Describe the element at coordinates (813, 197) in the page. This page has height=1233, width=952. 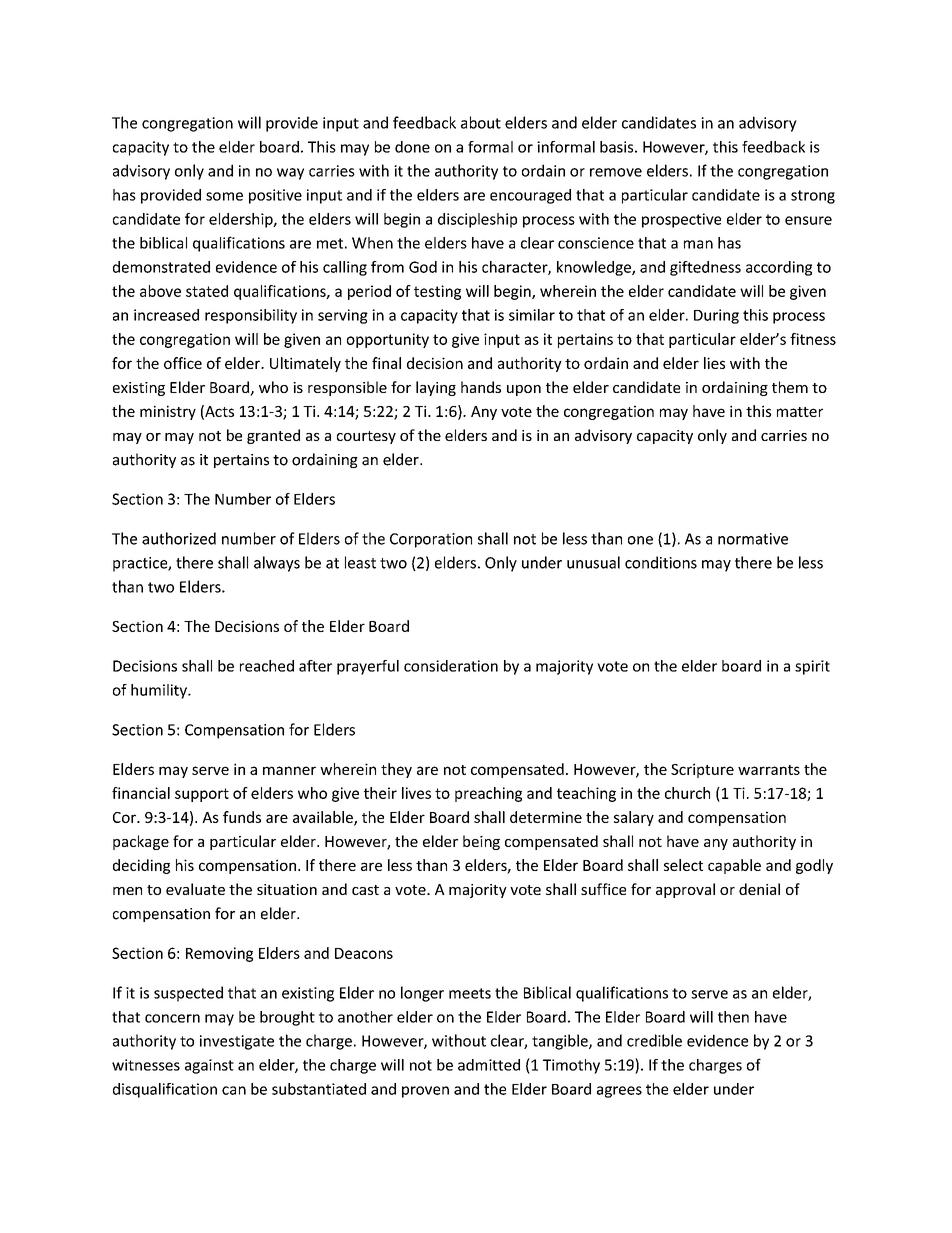
I see `strong` at that location.
